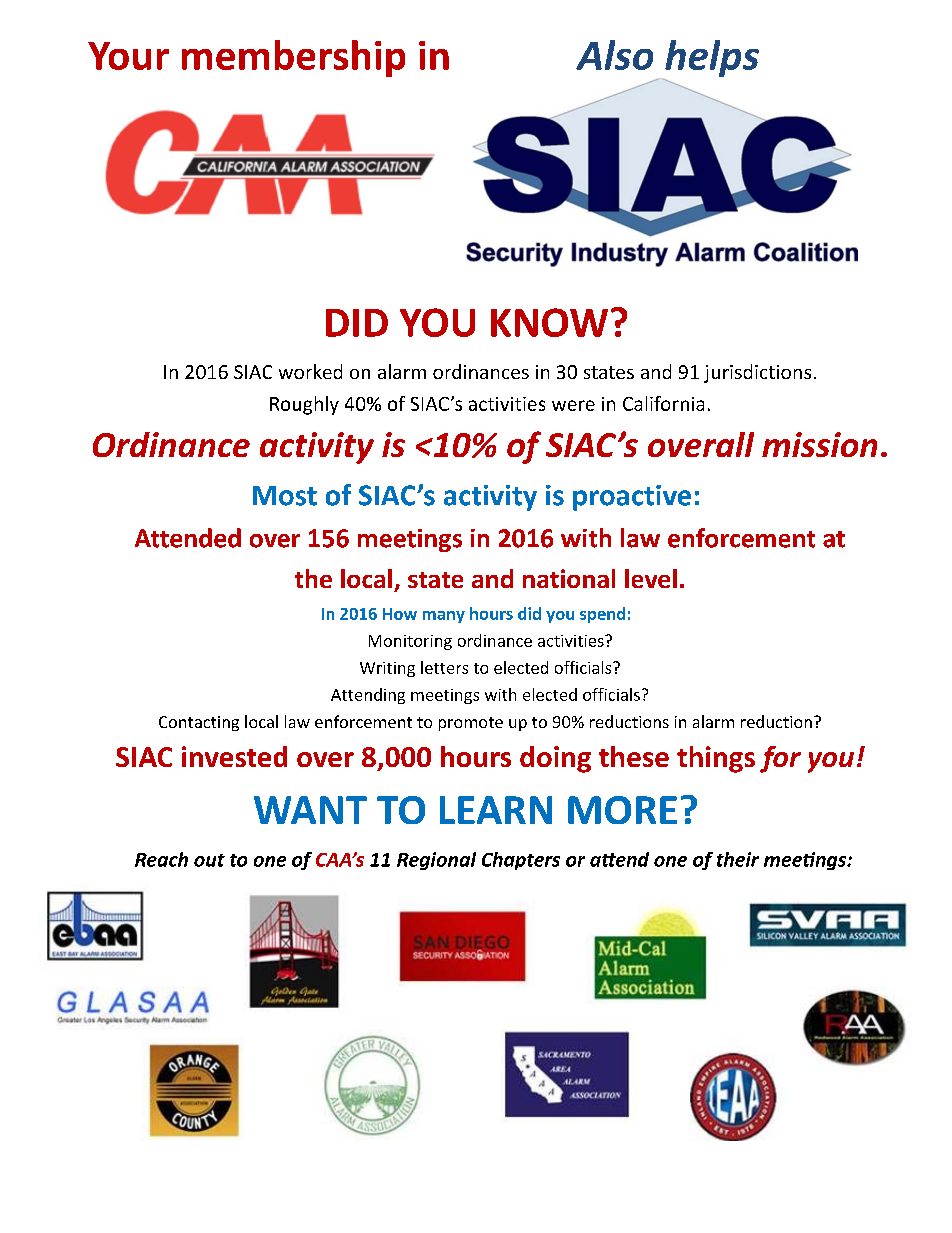 This screenshot has width=952, height=1233. Describe the element at coordinates (310, 371) in the screenshot. I see `worked` at that location.
